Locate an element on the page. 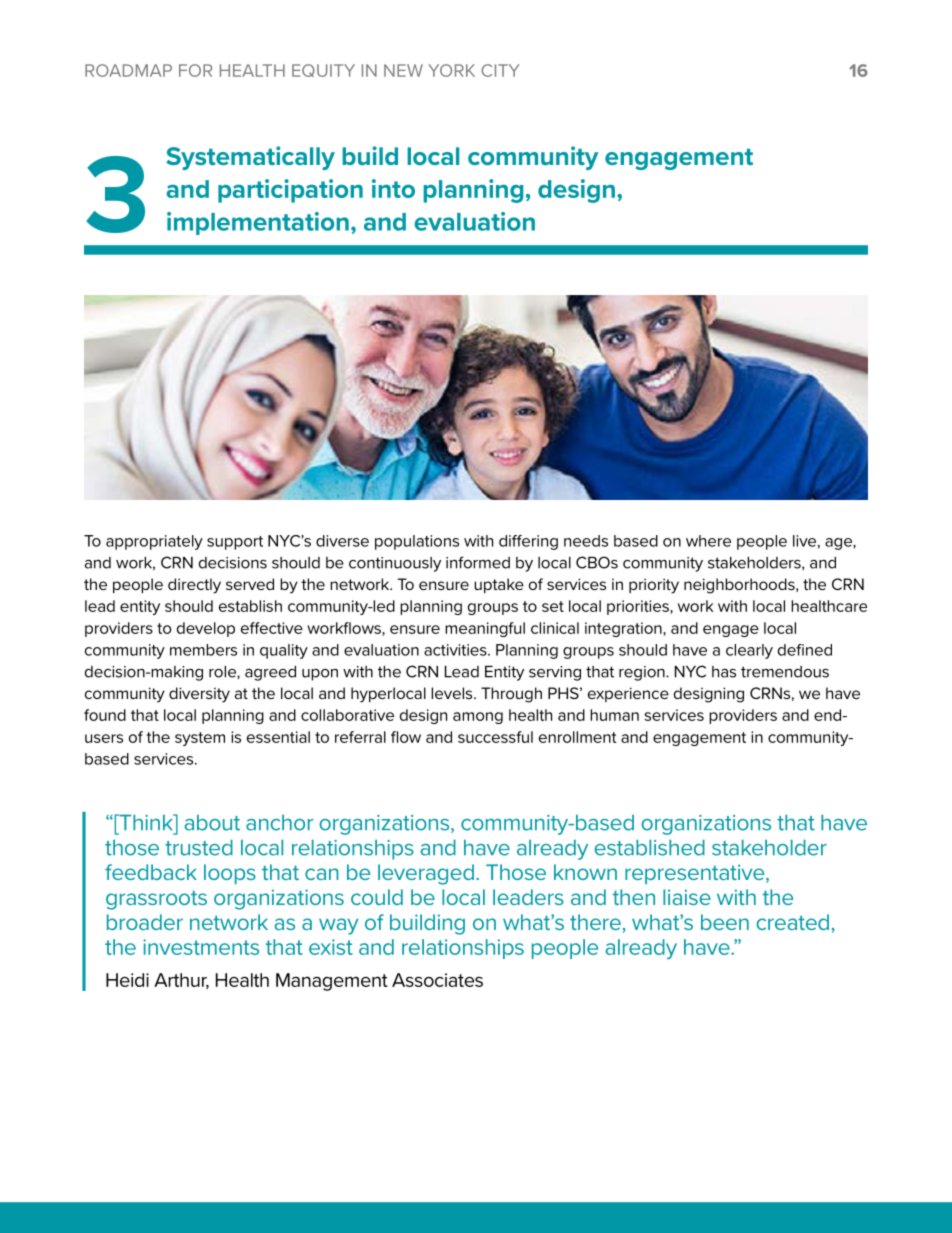 This document has height=1233, width=952. CITY is located at coordinates (500, 70).
